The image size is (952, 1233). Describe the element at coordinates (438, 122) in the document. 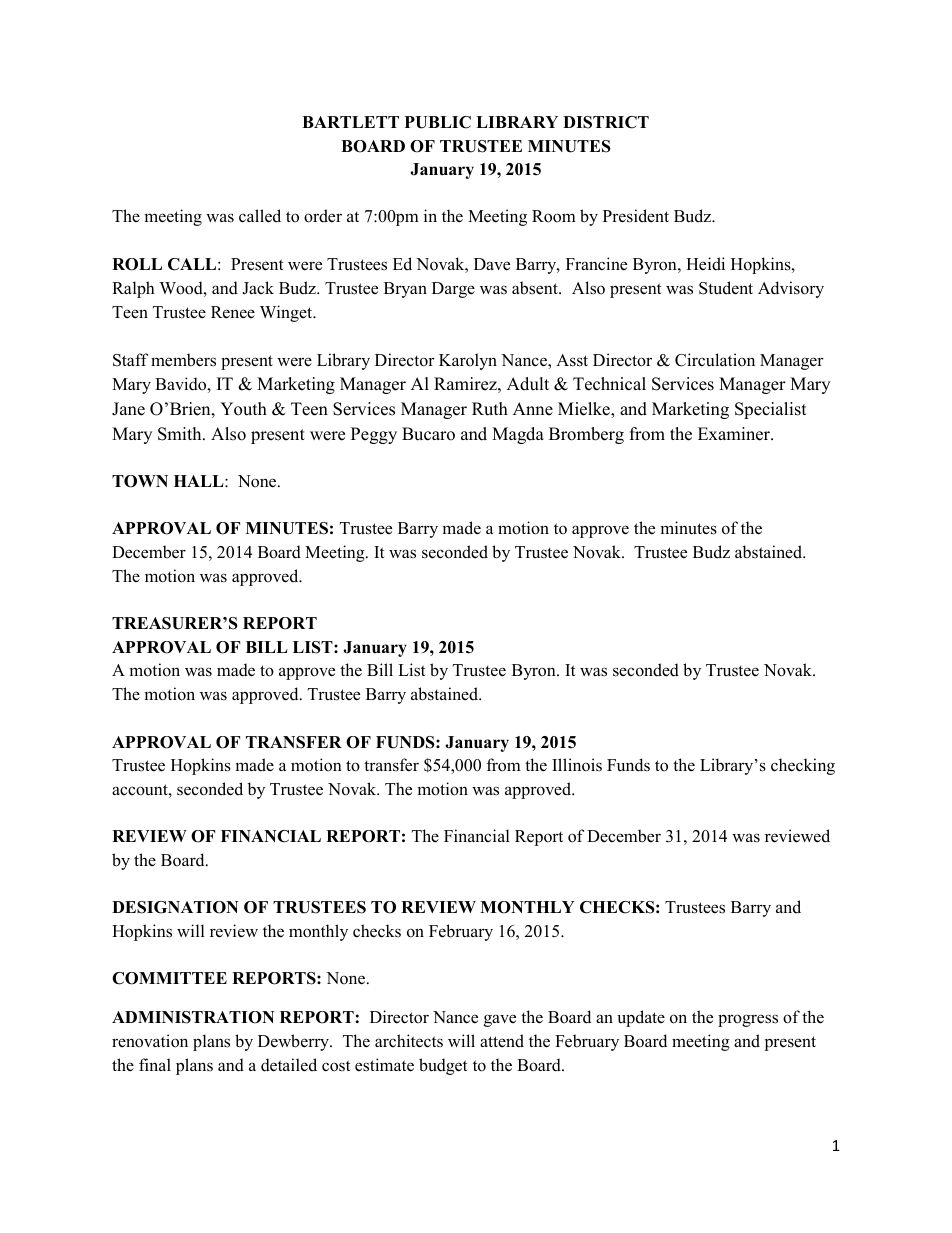

I see `PUBLIC` at that location.
